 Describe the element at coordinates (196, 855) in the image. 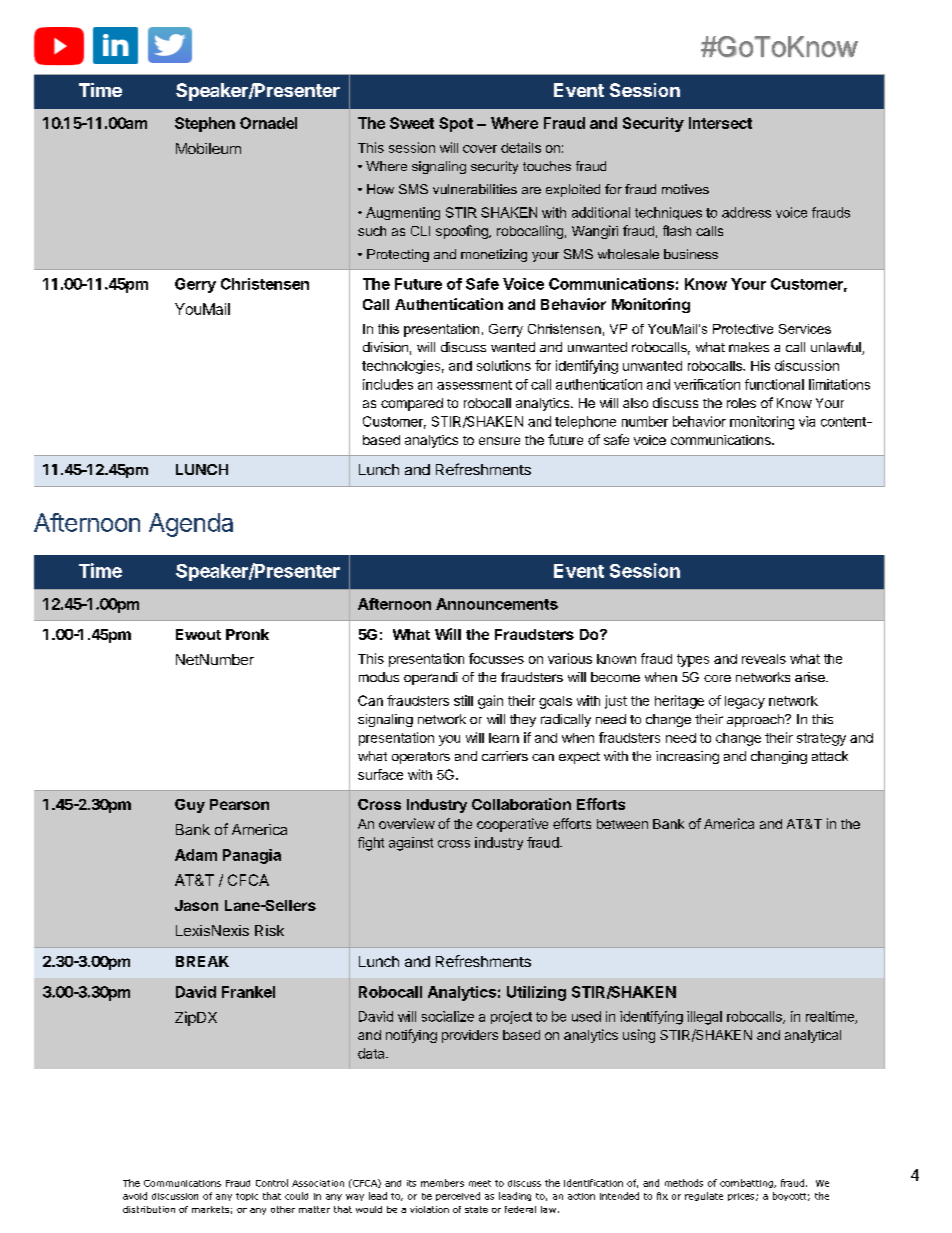

I see `Adam` at that location.
